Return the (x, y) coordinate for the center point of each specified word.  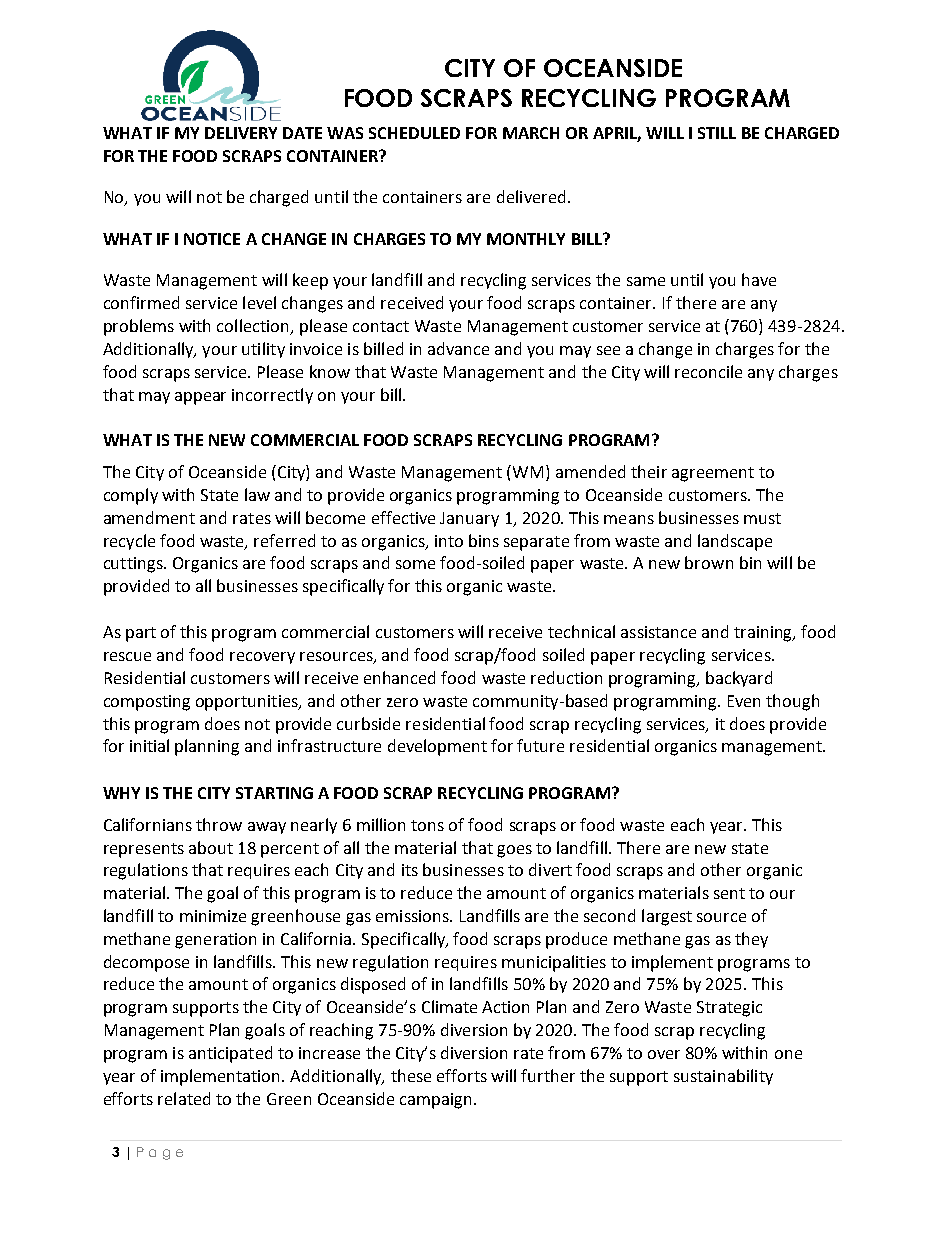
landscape (735, 542)
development (437, 747)
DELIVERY (241, 133)
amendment (149, 517)
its (410, 870)
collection (254, 327)
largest (667, 917)
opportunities (248, 703)
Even (744, 701)
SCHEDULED (414, 133)
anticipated (230, 1054)
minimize (213, 916)
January (469, 519)
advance (458, 348)
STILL (717, 133)
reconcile (708, 371)
